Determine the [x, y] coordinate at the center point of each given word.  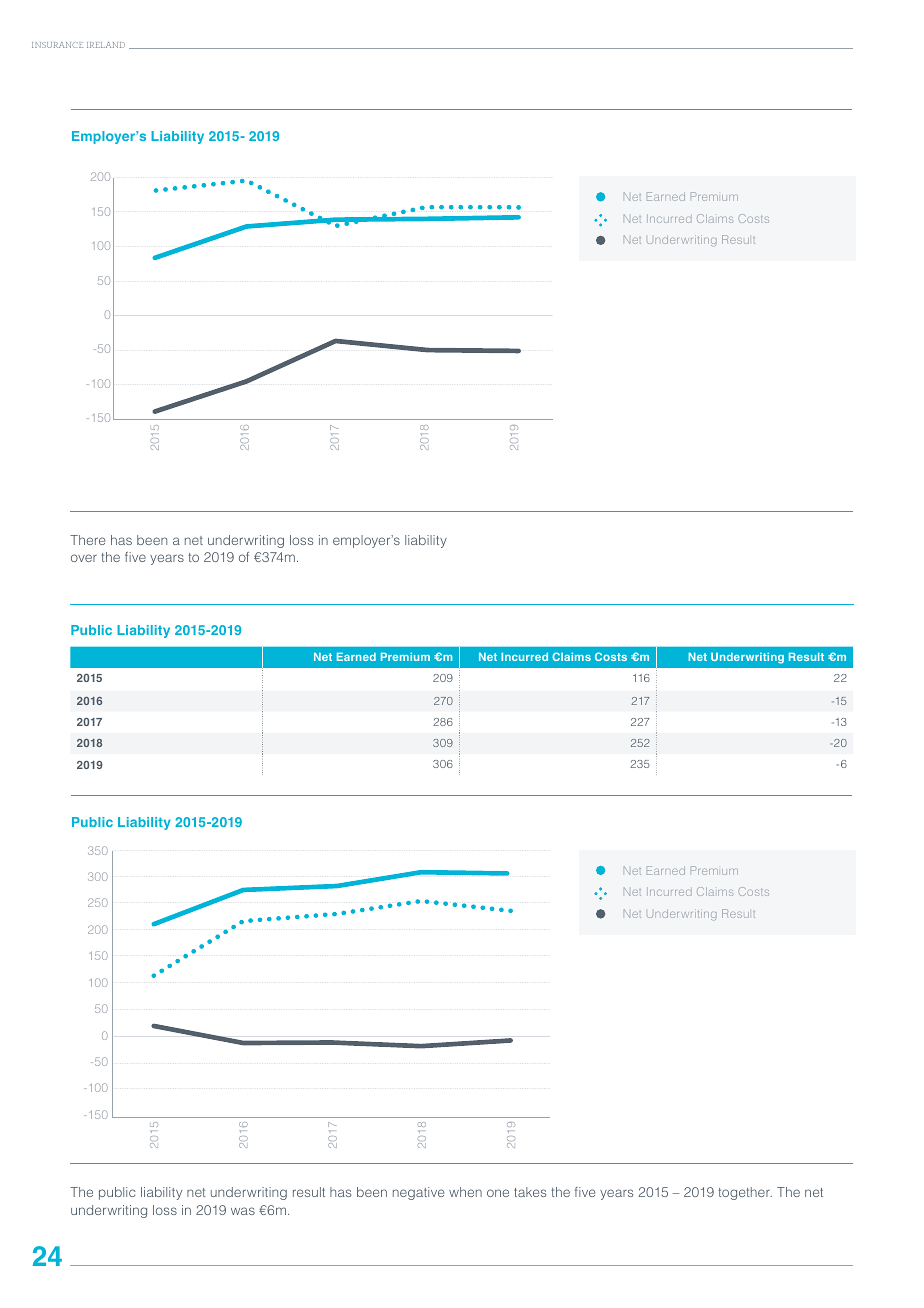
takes [530, 1192]
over [84, 558]
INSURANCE [57, 45]
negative [418, 1193]
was [243, 1211]
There [87, 540]
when [465, 1192]
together [745, 1193]
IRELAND [106, 45]
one [498, 1193]
